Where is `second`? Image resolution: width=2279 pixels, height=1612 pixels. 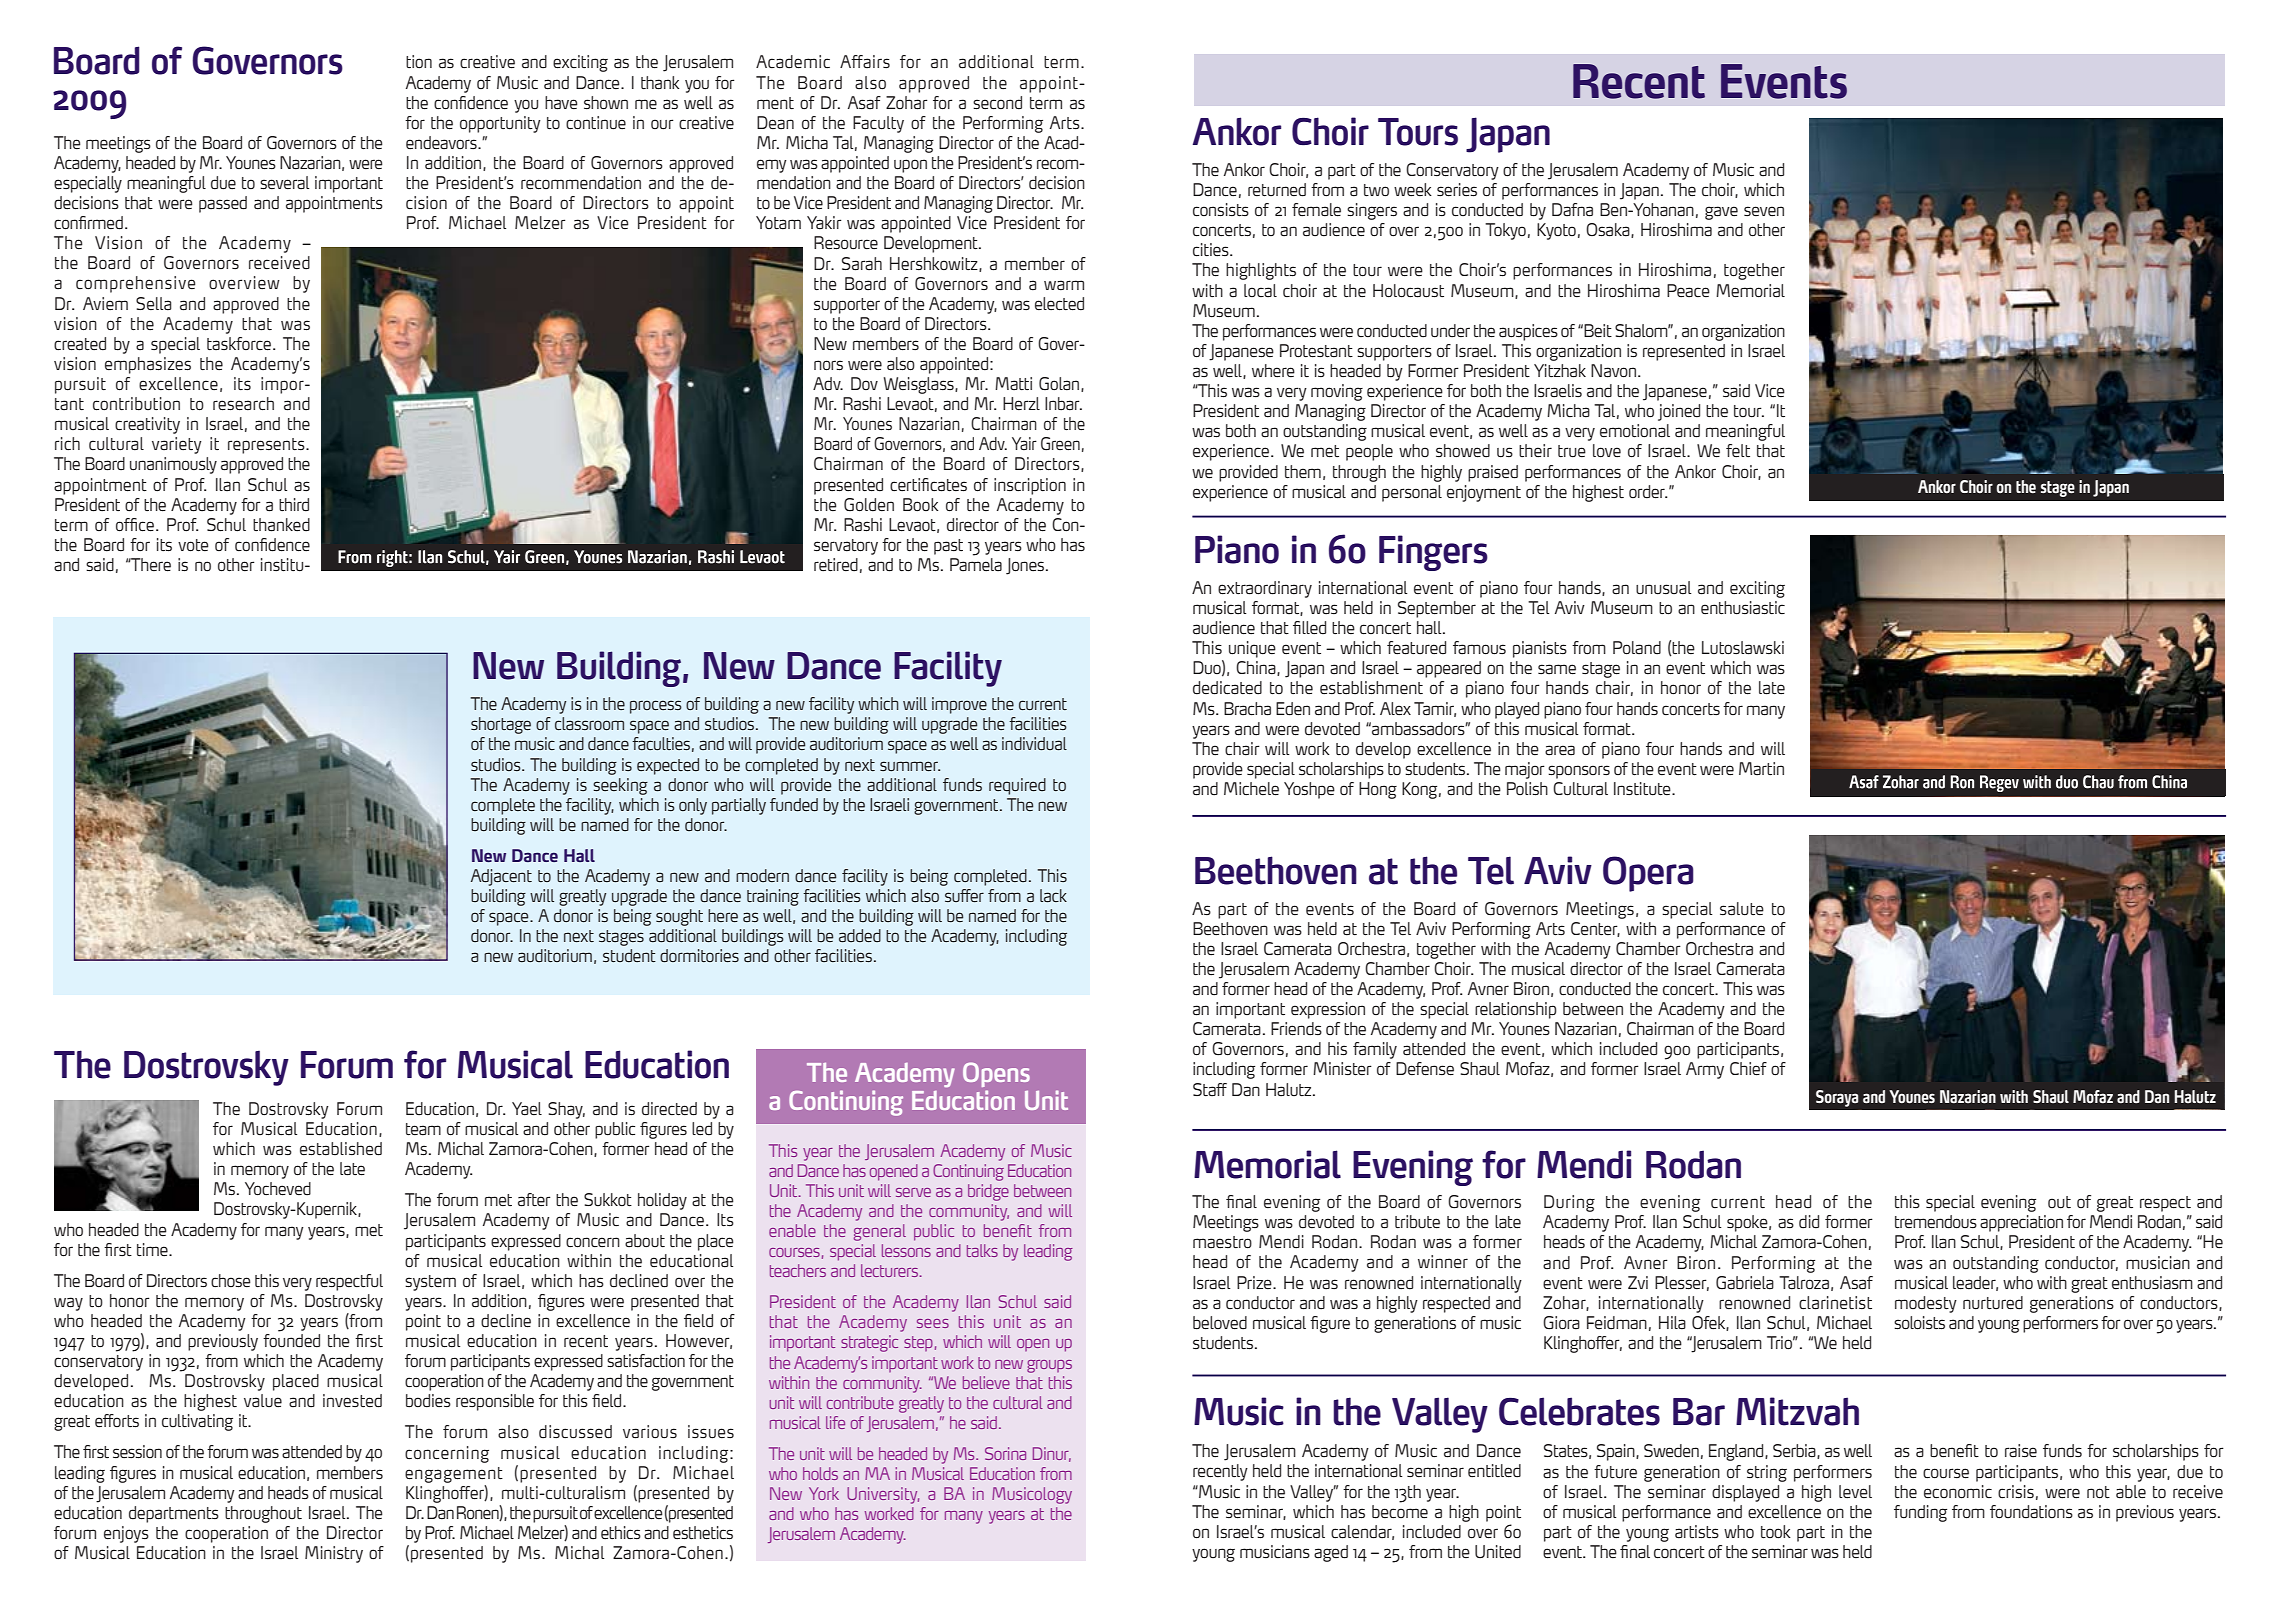
second is located at coordinates (997, 103).
